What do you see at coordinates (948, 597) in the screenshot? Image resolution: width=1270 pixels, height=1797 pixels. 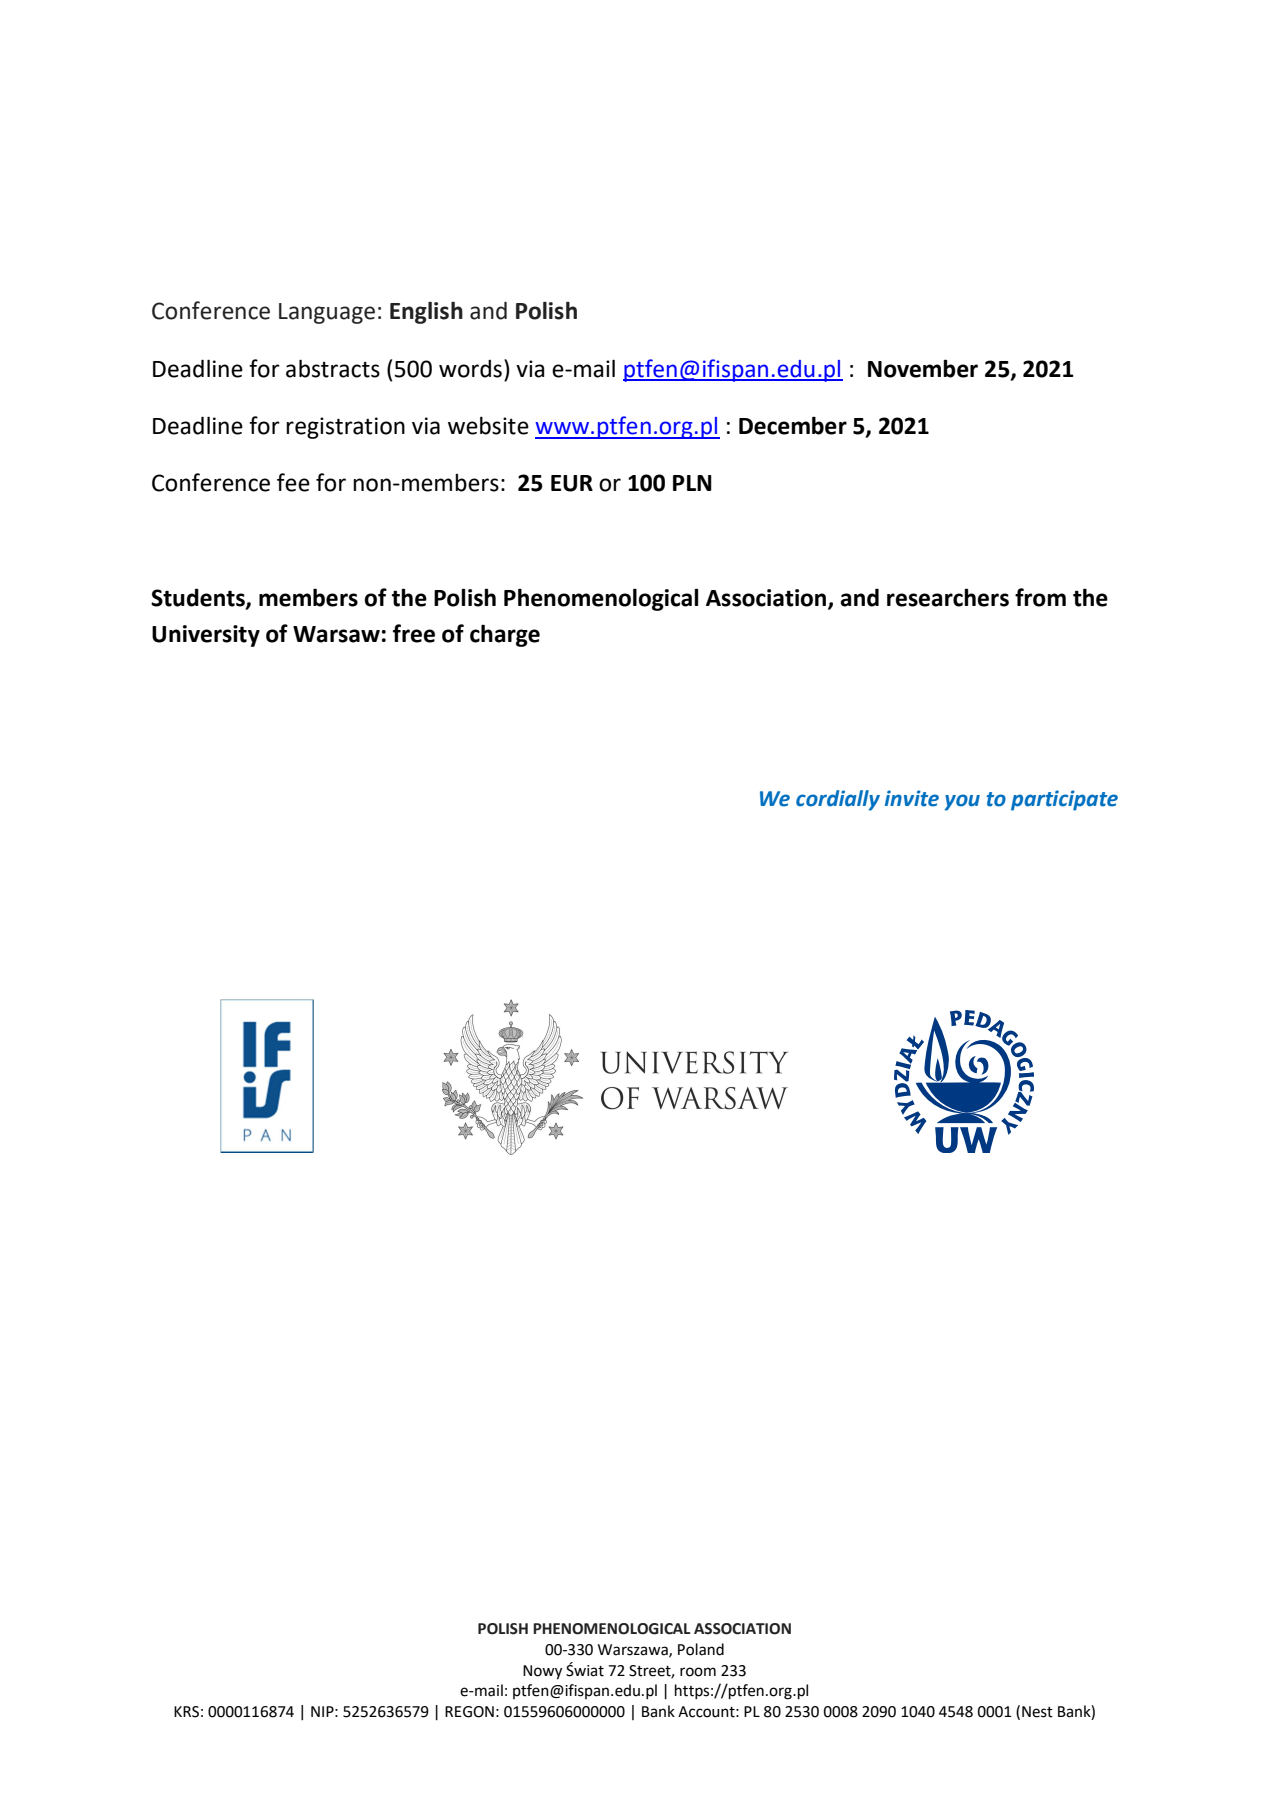 I see `researchers` at bounding box center [948, 597].
